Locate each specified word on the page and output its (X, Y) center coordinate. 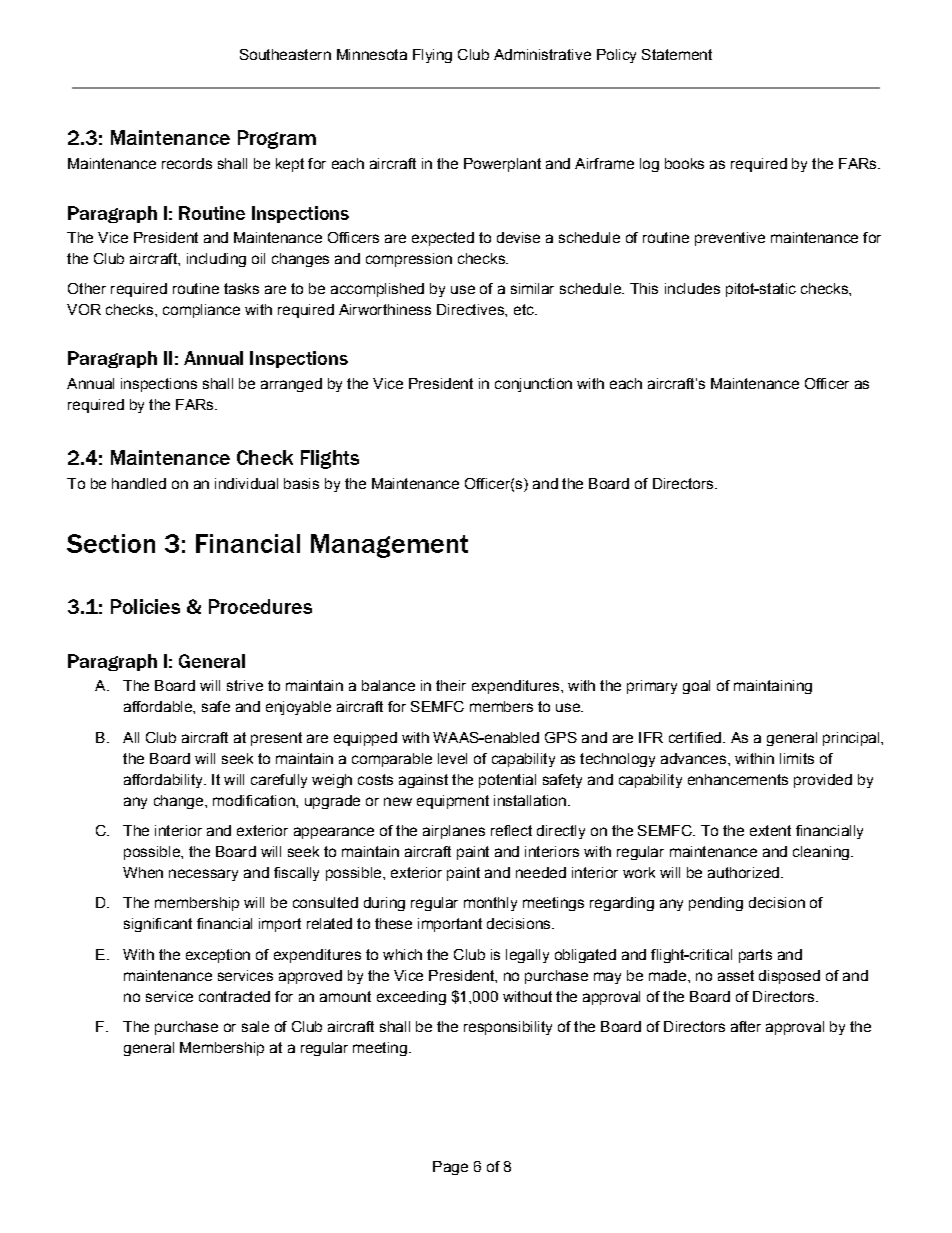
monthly (490, 904)
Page (450, 1168)
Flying (432, 56)
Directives (471, 309)
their (451, 685)
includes (692, 288)
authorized (743, 872)
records (187, 163)
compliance (201, 311)
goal (696, 687)
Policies (145, 606)
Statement (677, 54)
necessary (203, 875)
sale (255, 1026)
